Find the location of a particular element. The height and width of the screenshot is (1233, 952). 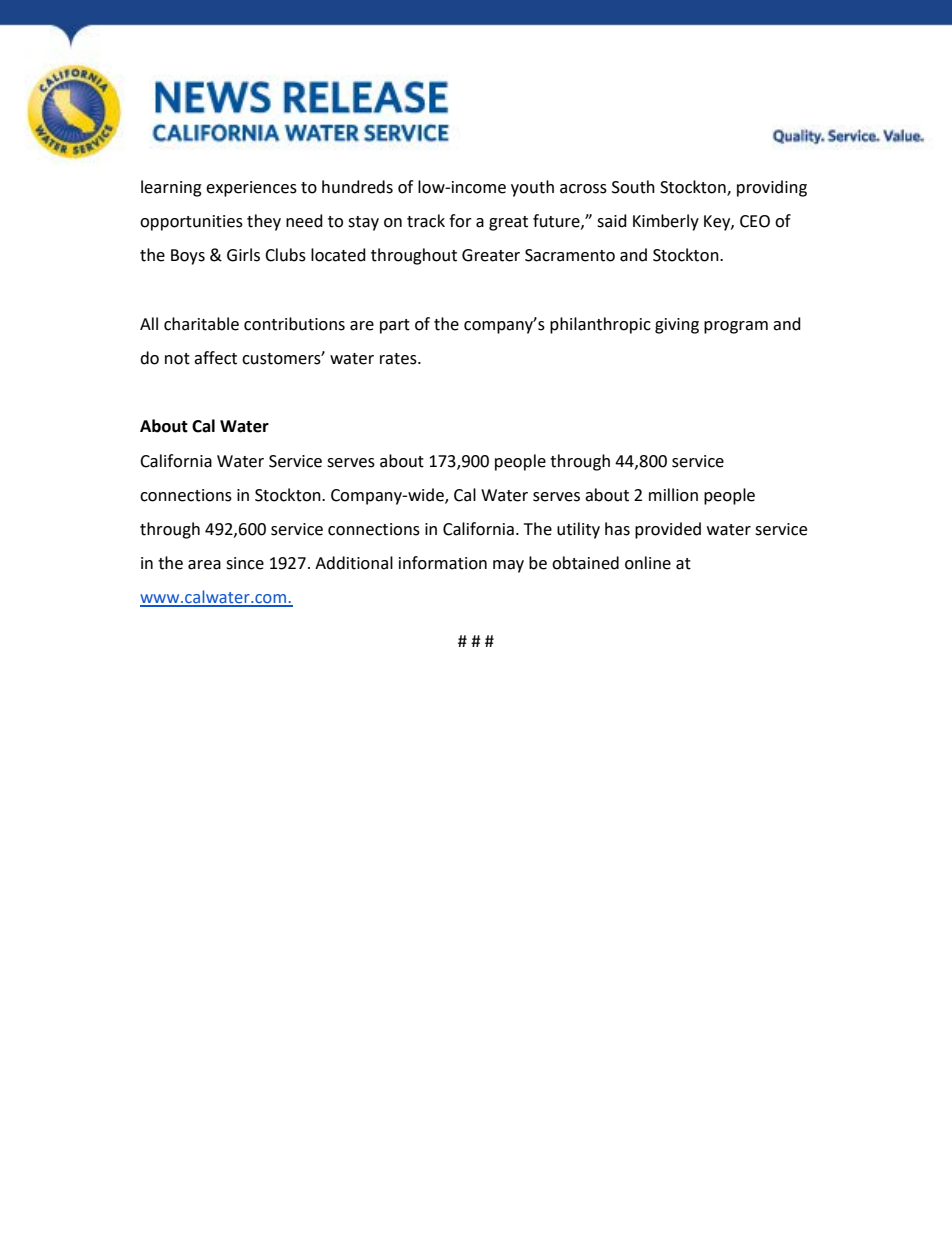

youth is located at coordinates (532, 188).
